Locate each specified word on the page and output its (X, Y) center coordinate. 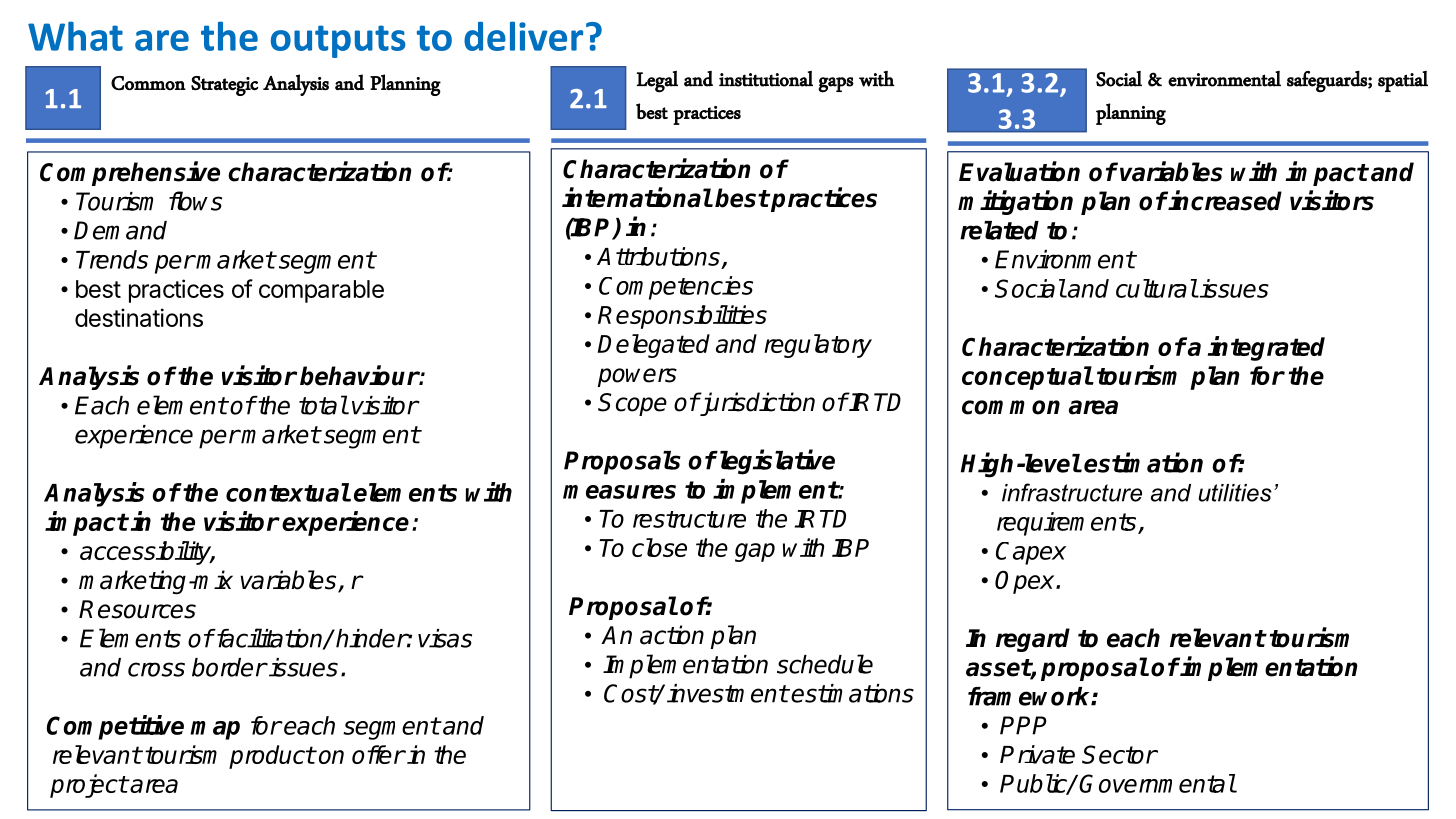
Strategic (224, 86)
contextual (288, 492)
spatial (1403, 81)
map (215, 730)
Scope (632, 404)
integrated (1266, 348)
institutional (766, 79)
